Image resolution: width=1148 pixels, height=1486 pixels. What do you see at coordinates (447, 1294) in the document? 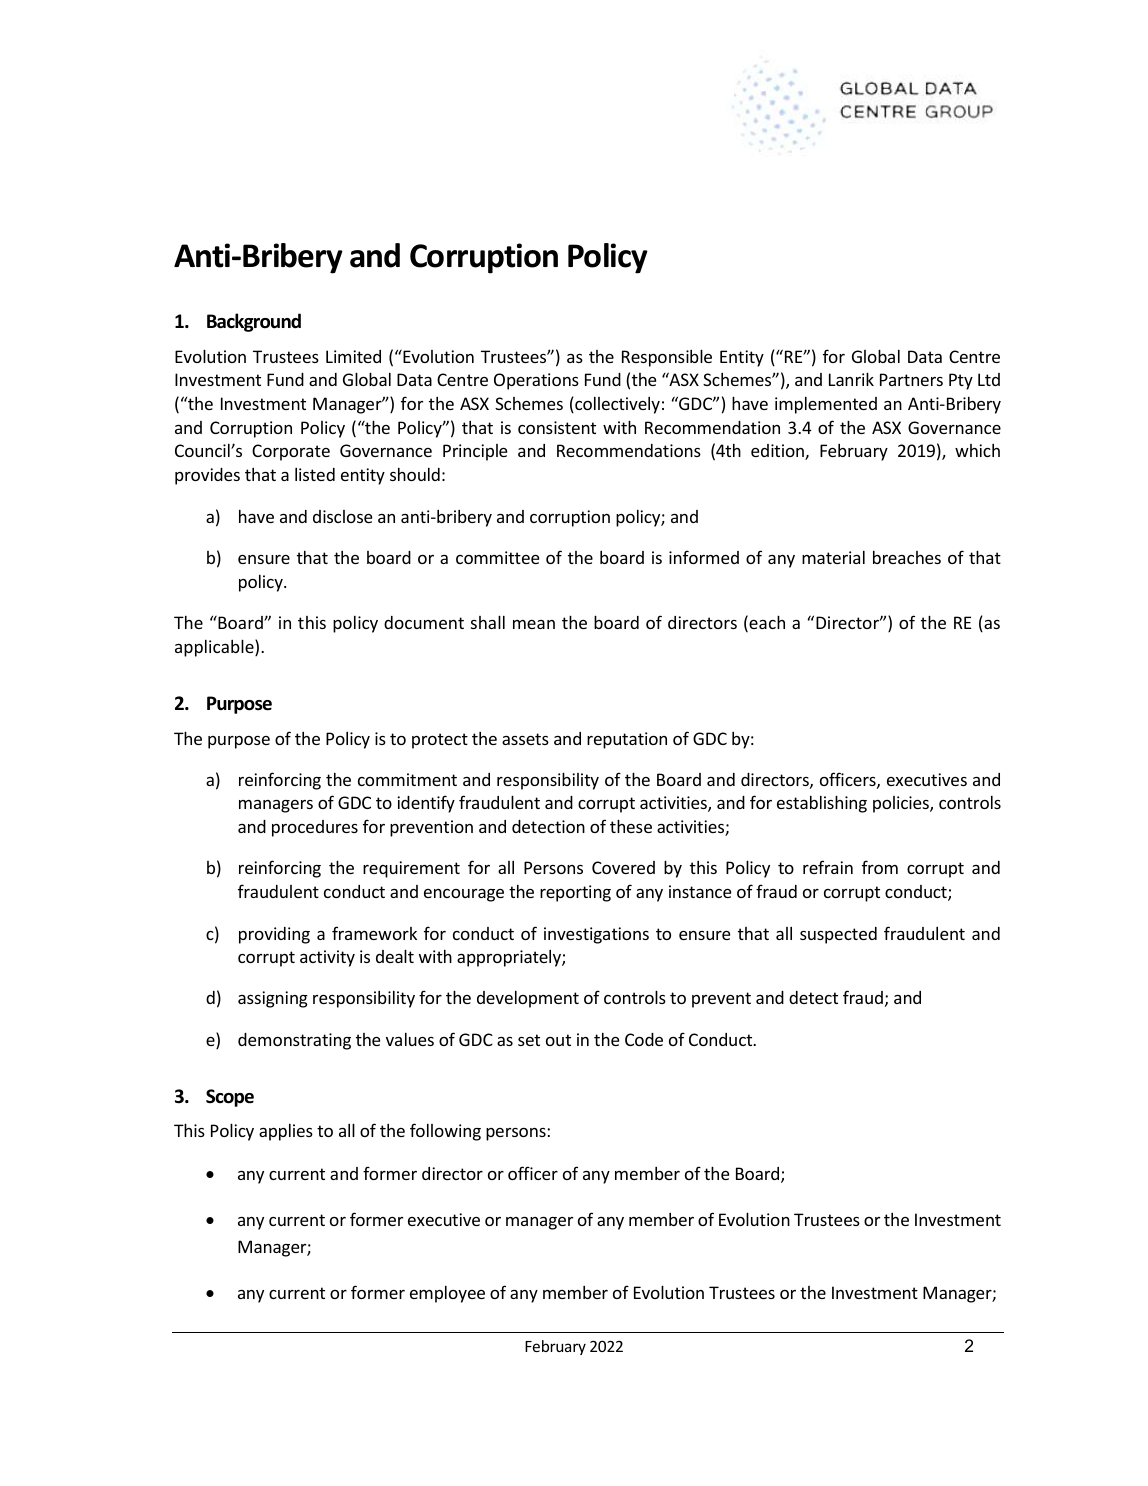
I see `employee` at bounding box center [447, 1294].
